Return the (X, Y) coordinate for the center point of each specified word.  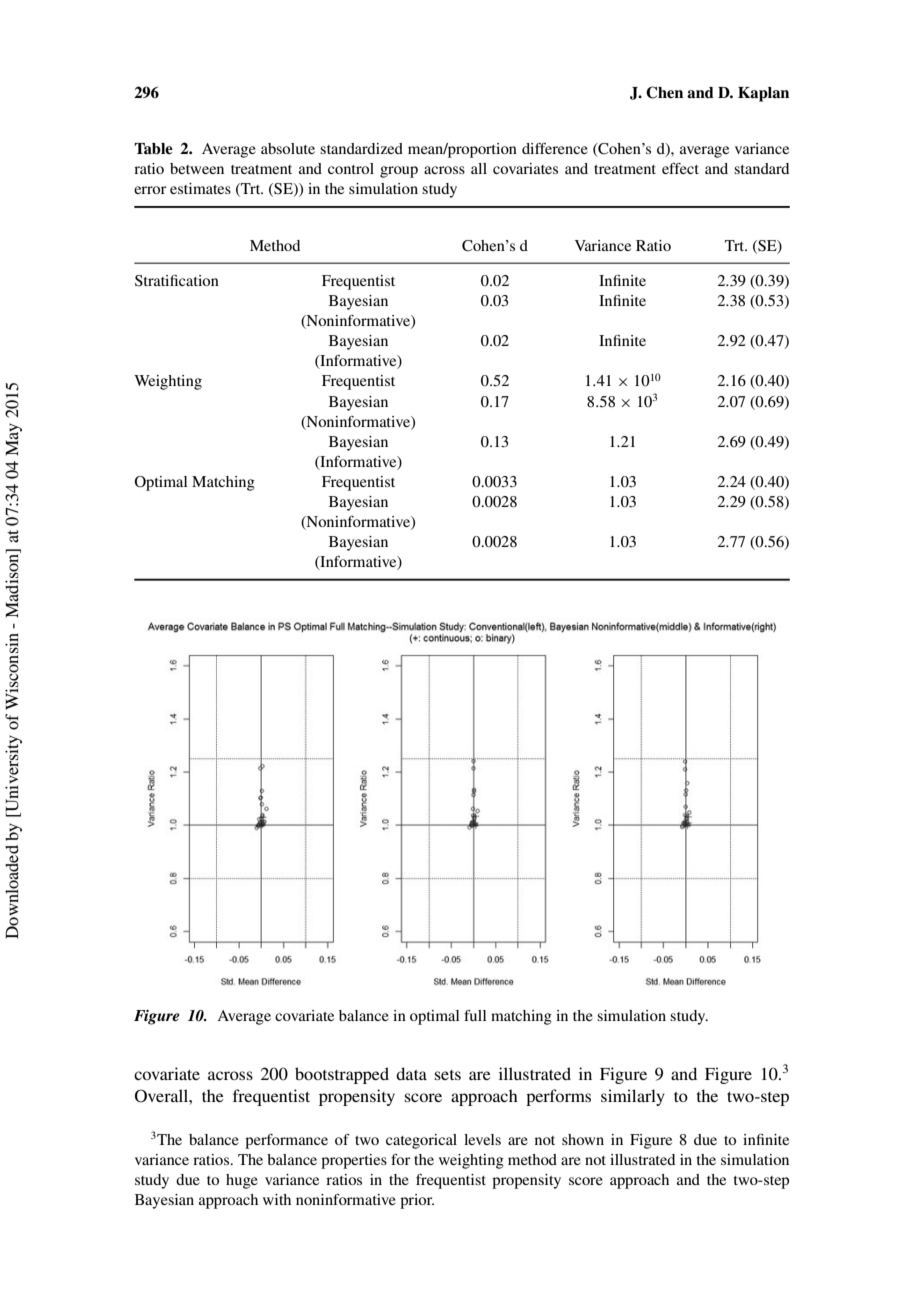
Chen (664, 92)
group (399, 172)
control (351, 168)
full (475, 1015)
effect (680, 168)
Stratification (177, 281)
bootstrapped (342, 1075)
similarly (633, 1097)
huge (242, 1181)
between (197, 168)
